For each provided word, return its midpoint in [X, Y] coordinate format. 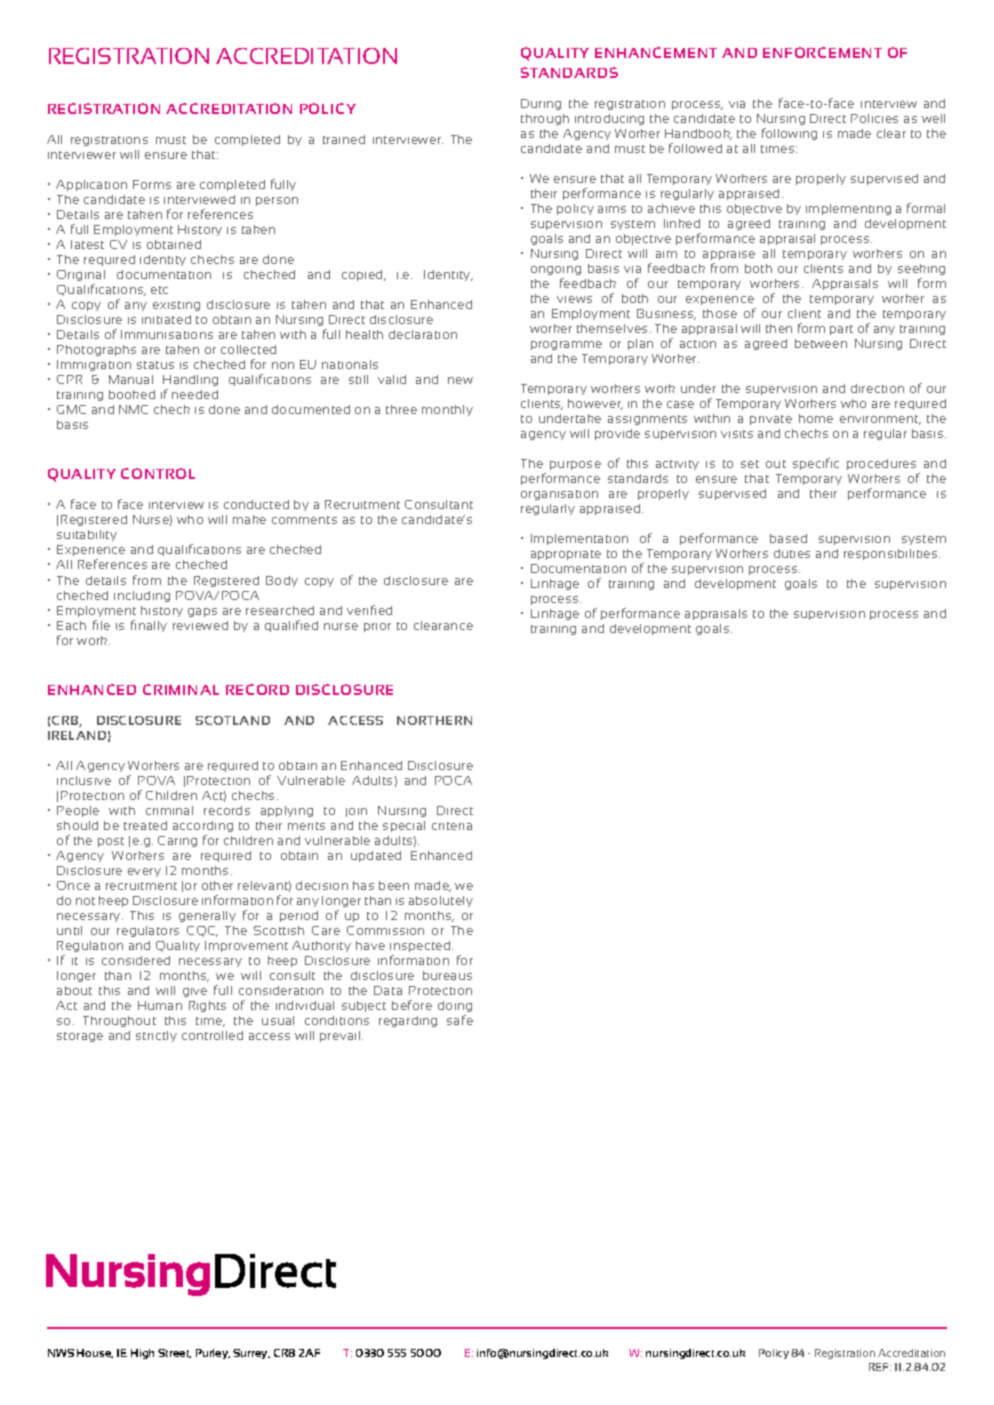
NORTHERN [434, 720]
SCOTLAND [232, 720]
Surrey [251, 1354]
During [541, 104]
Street [174, 1353]
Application [91, 185]
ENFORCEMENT [822, 52]
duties [792, 553]
